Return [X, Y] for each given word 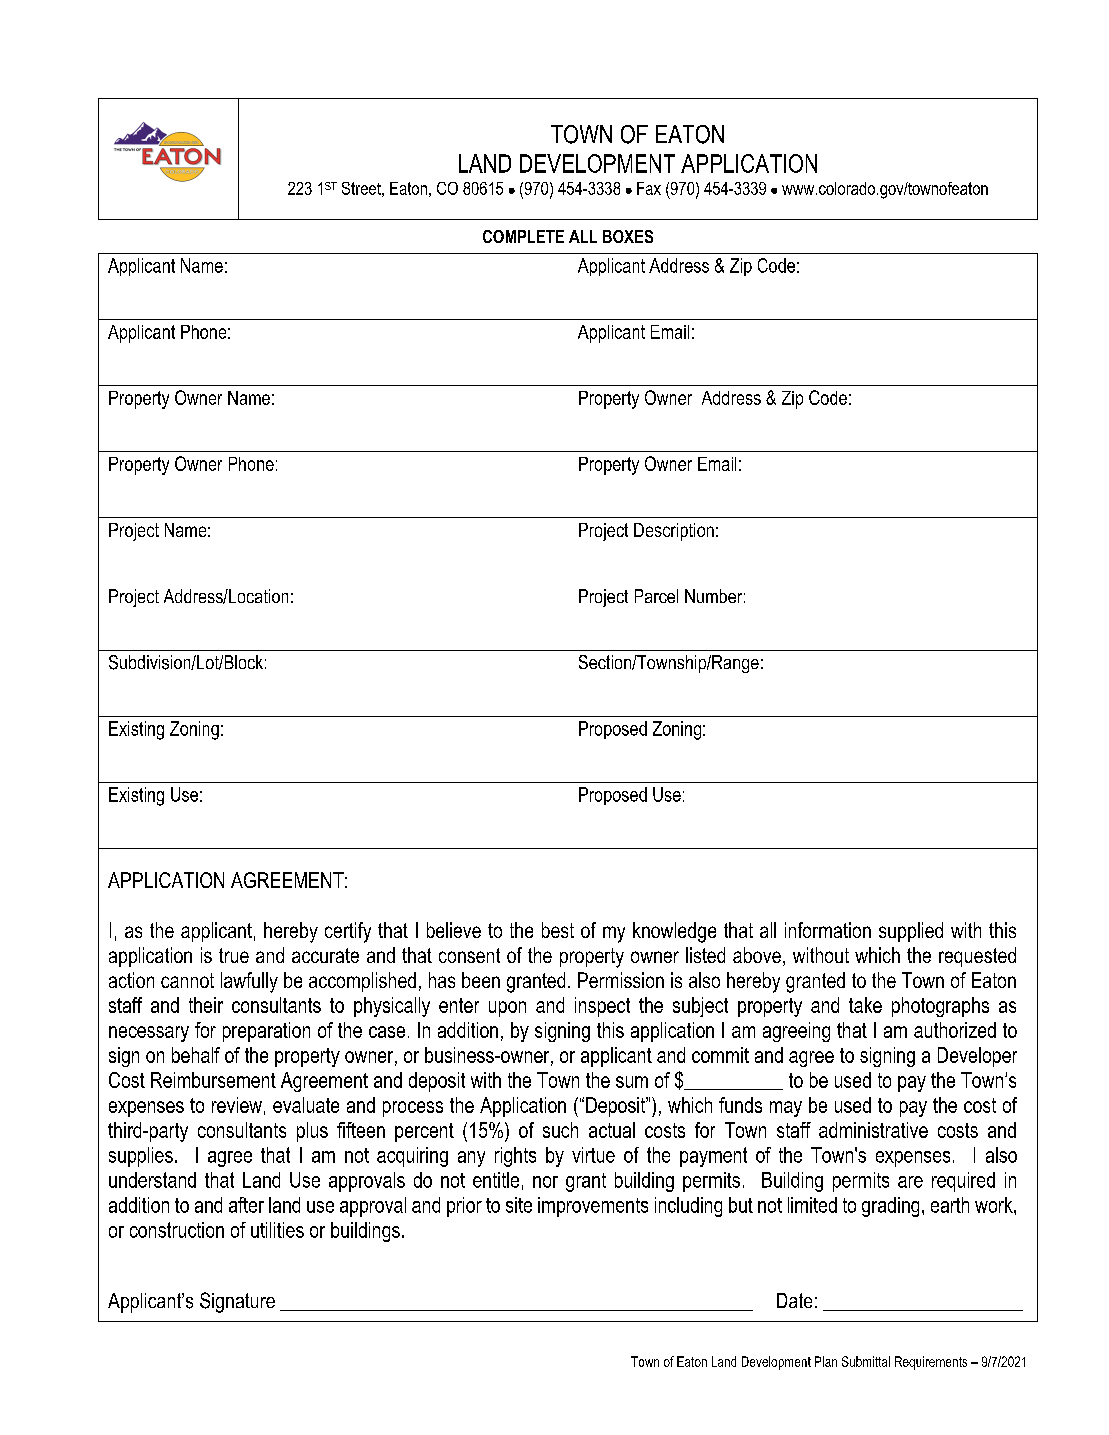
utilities [277, 1230]
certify [348, 932]
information [828, 930]
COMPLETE [523, 236]
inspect [602, 1007]
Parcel [656, 596]
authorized [955, 1030]
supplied [911, 932]
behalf [196, 1055]
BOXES [628, 236]
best [558, 930]
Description [674, 532]
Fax [649, 188]
